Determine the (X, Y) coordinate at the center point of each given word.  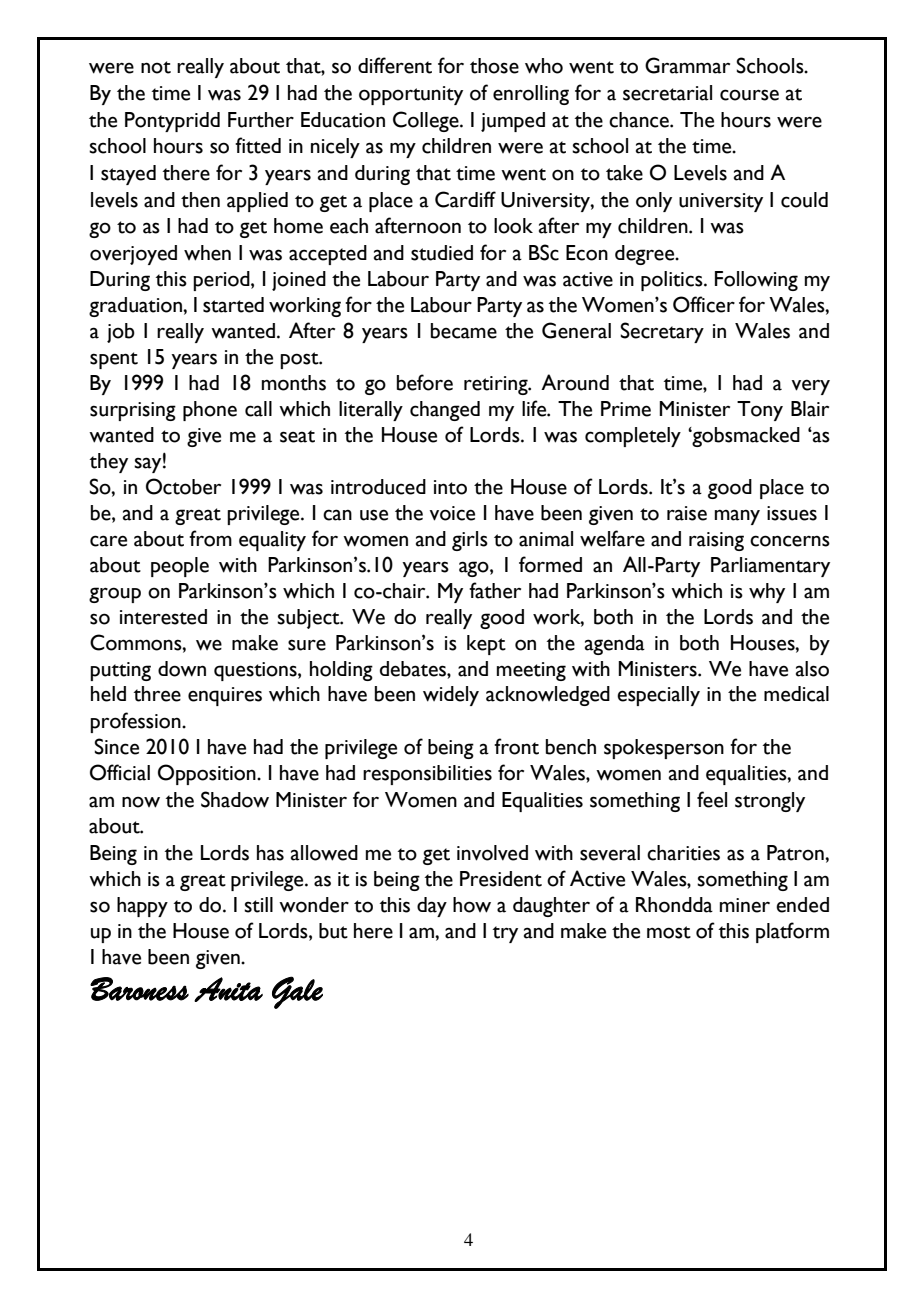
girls (470, 541)
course (749, 95)
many (737, 517)
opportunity (411, 95)
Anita (228, 989)
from (210, 538)
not (156, 67)
